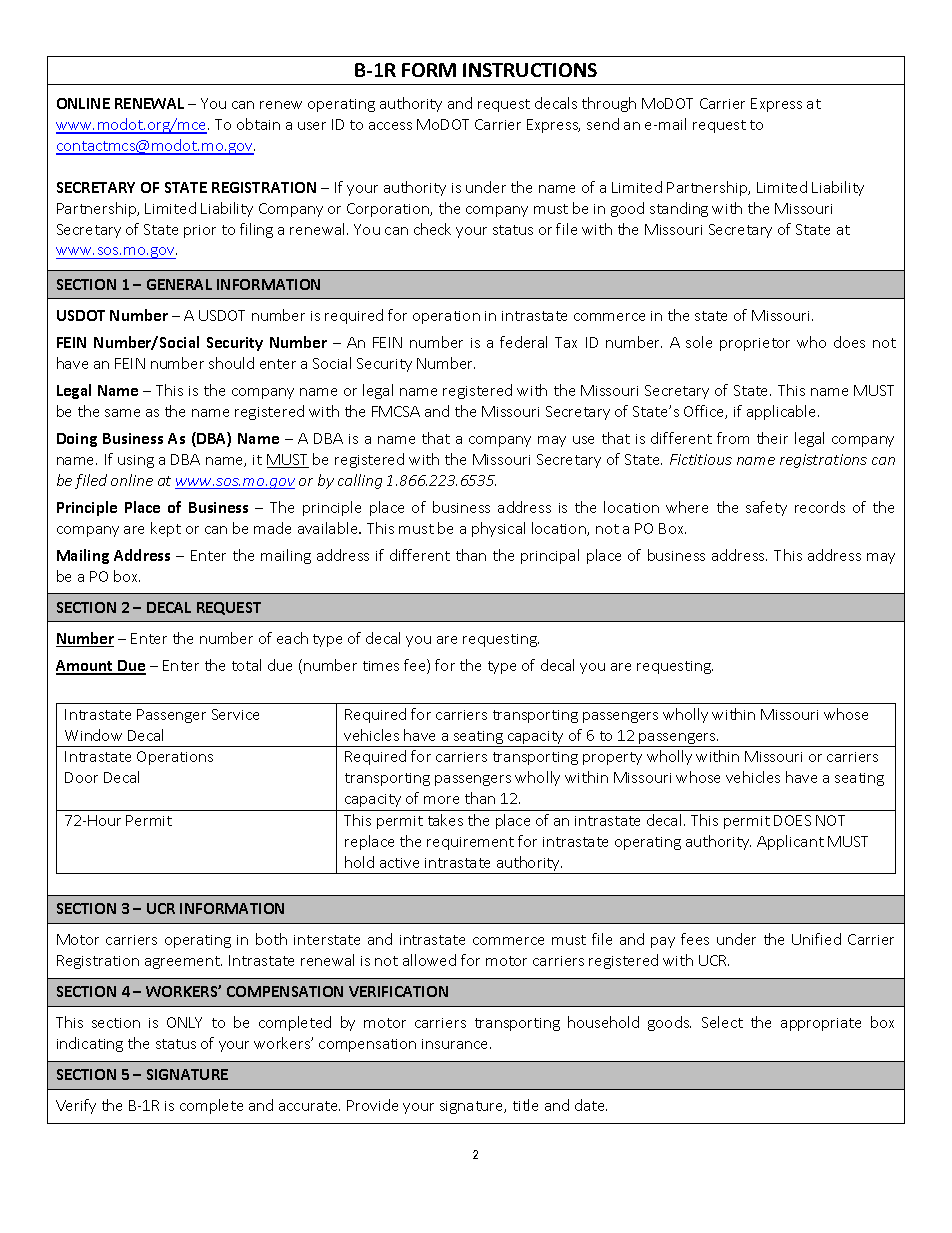 This page has width=952, height=1233. Describe the element at coordinates (766, 508) in the page. I see `safety` at that location.
